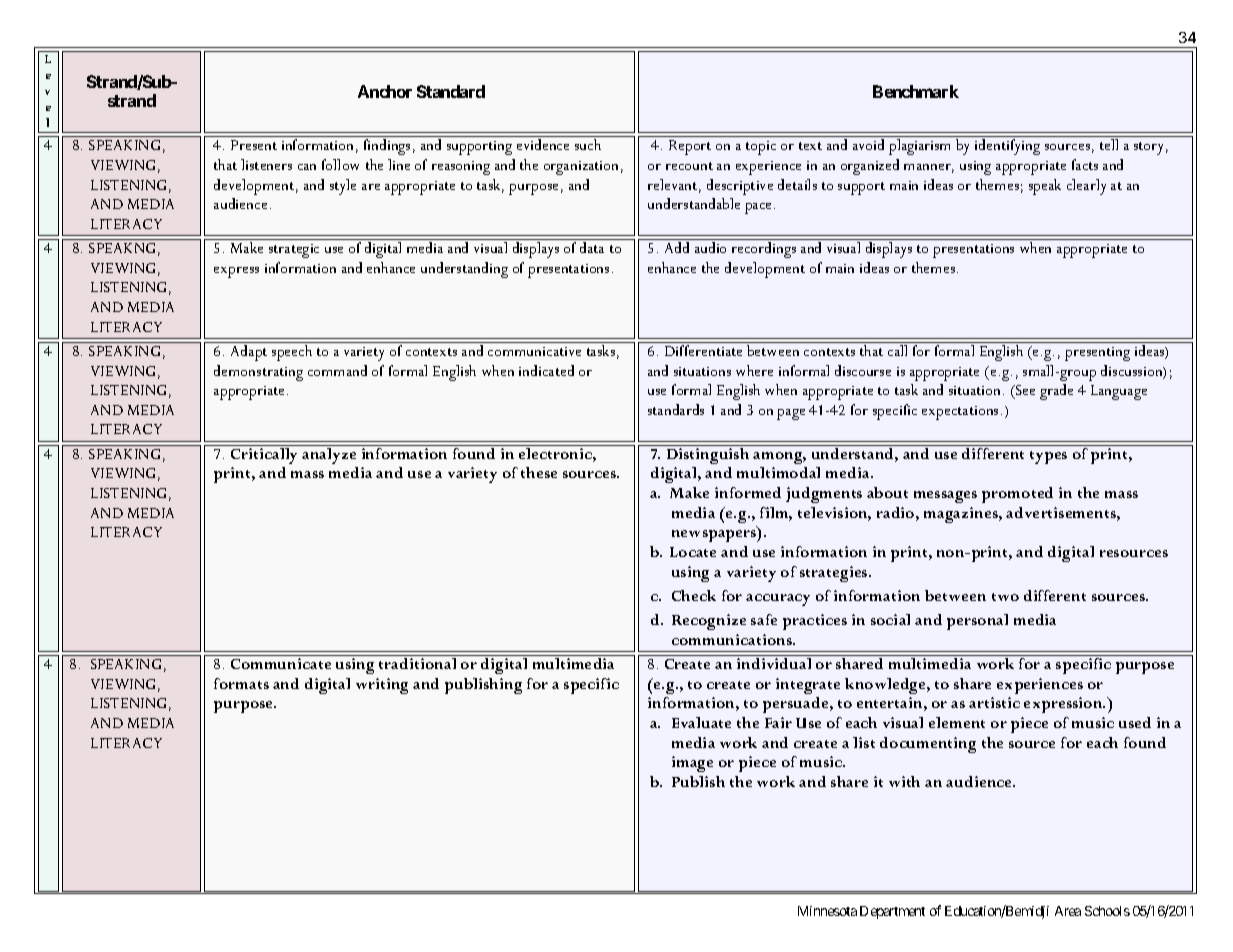 The height and width of the page is (952, 1233). Describe the element at coordinates (692, 764) in the page. I see `image` at that location.
